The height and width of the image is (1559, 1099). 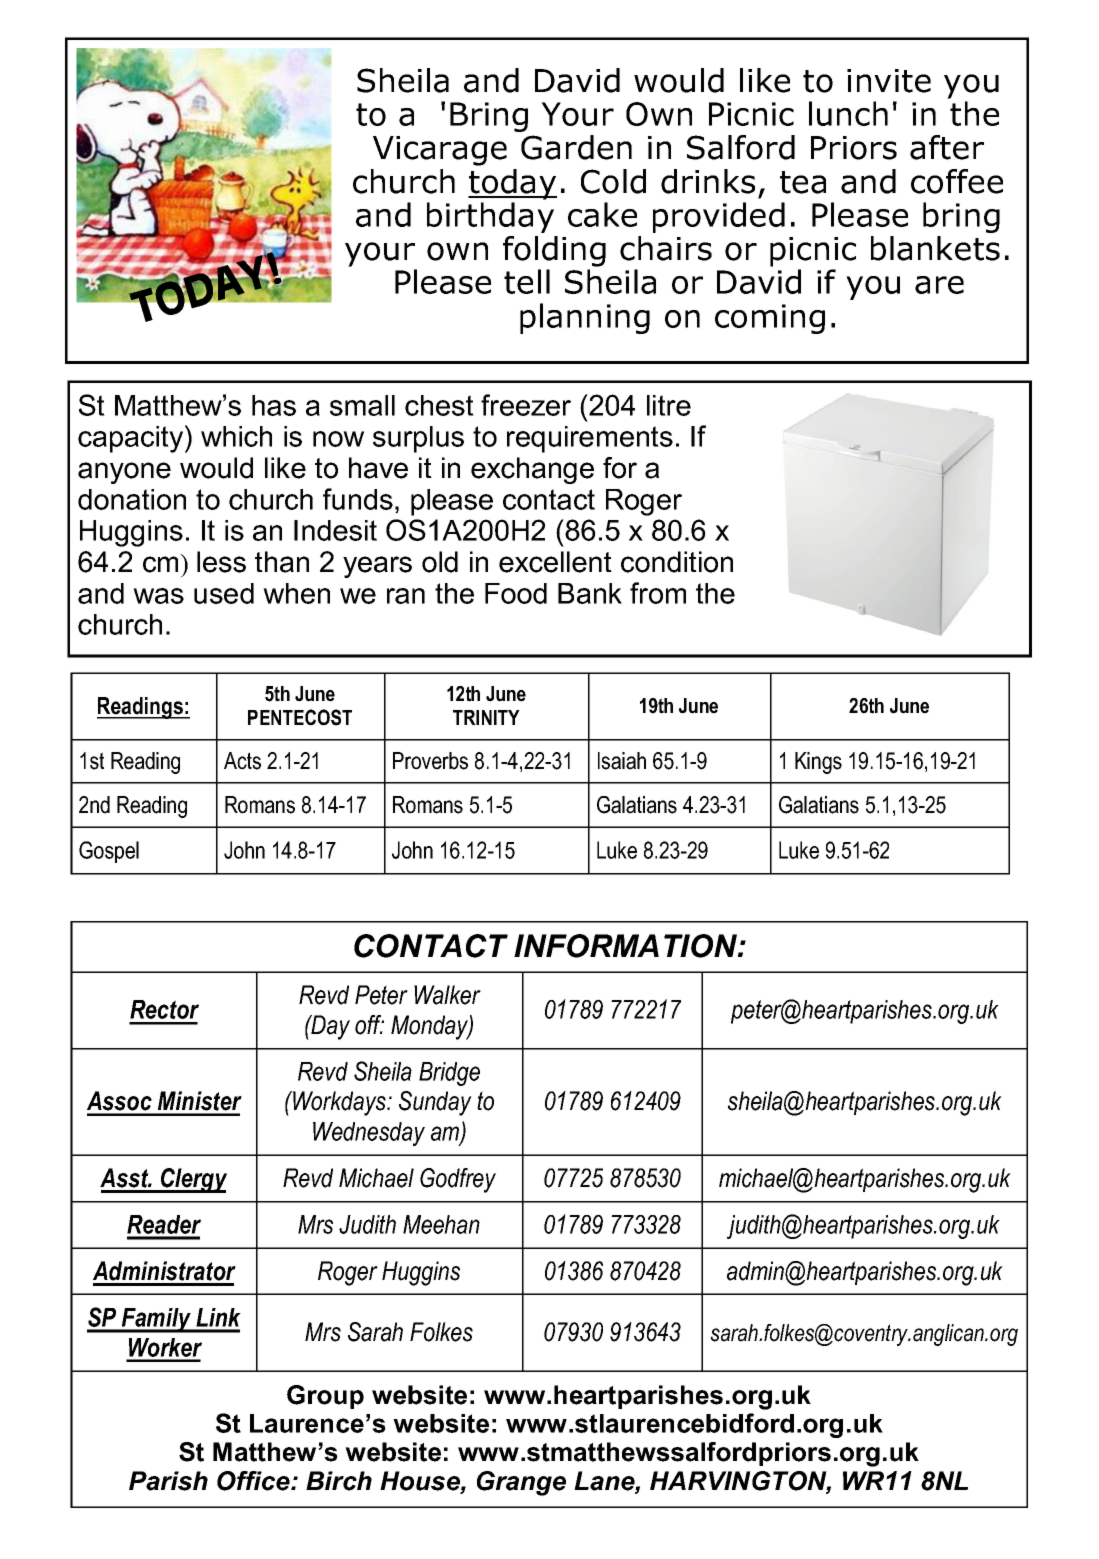 I want to click on lunch, so click(x=848, y=113).
